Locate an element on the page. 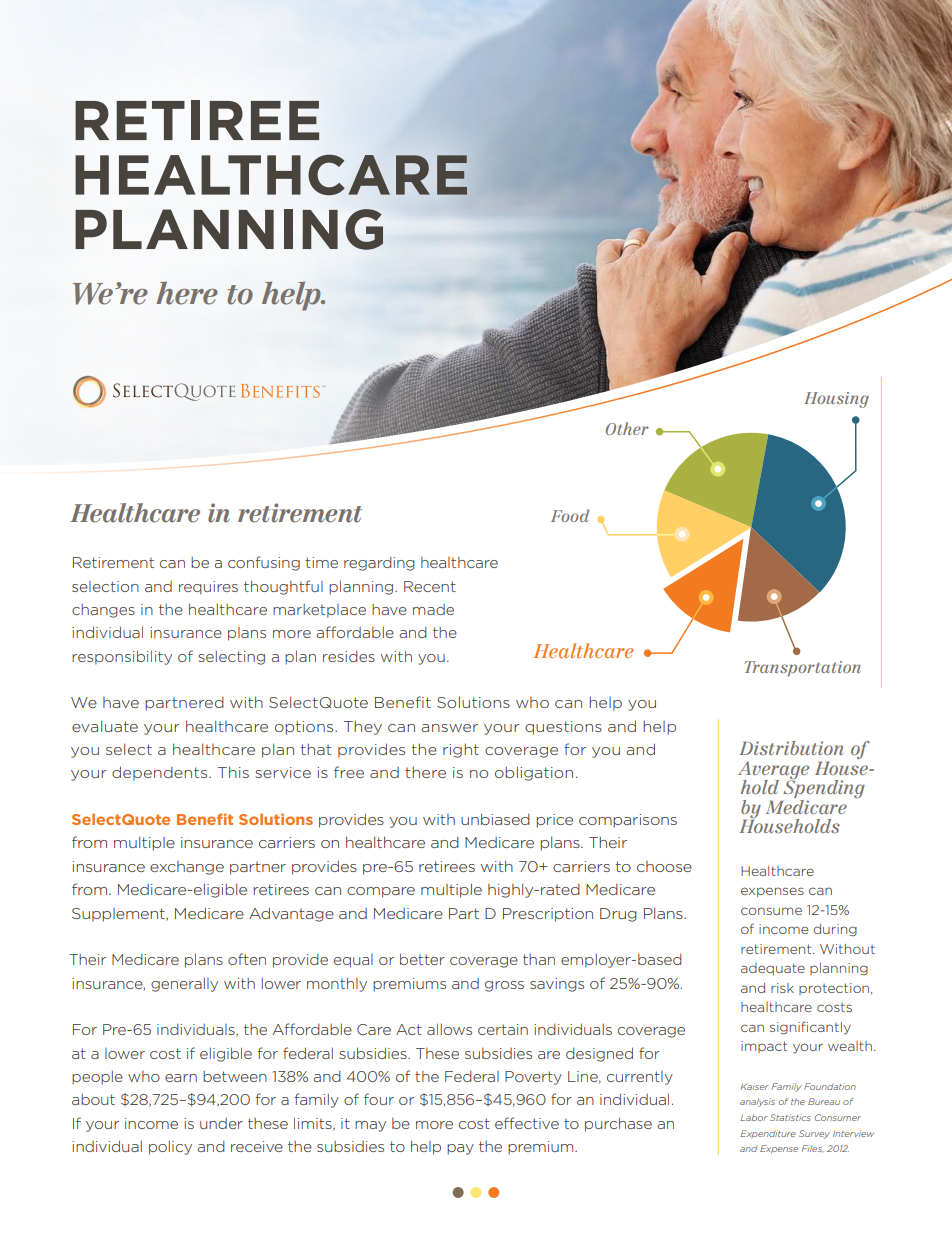  Prescription is located at coordinates (548, 915).
